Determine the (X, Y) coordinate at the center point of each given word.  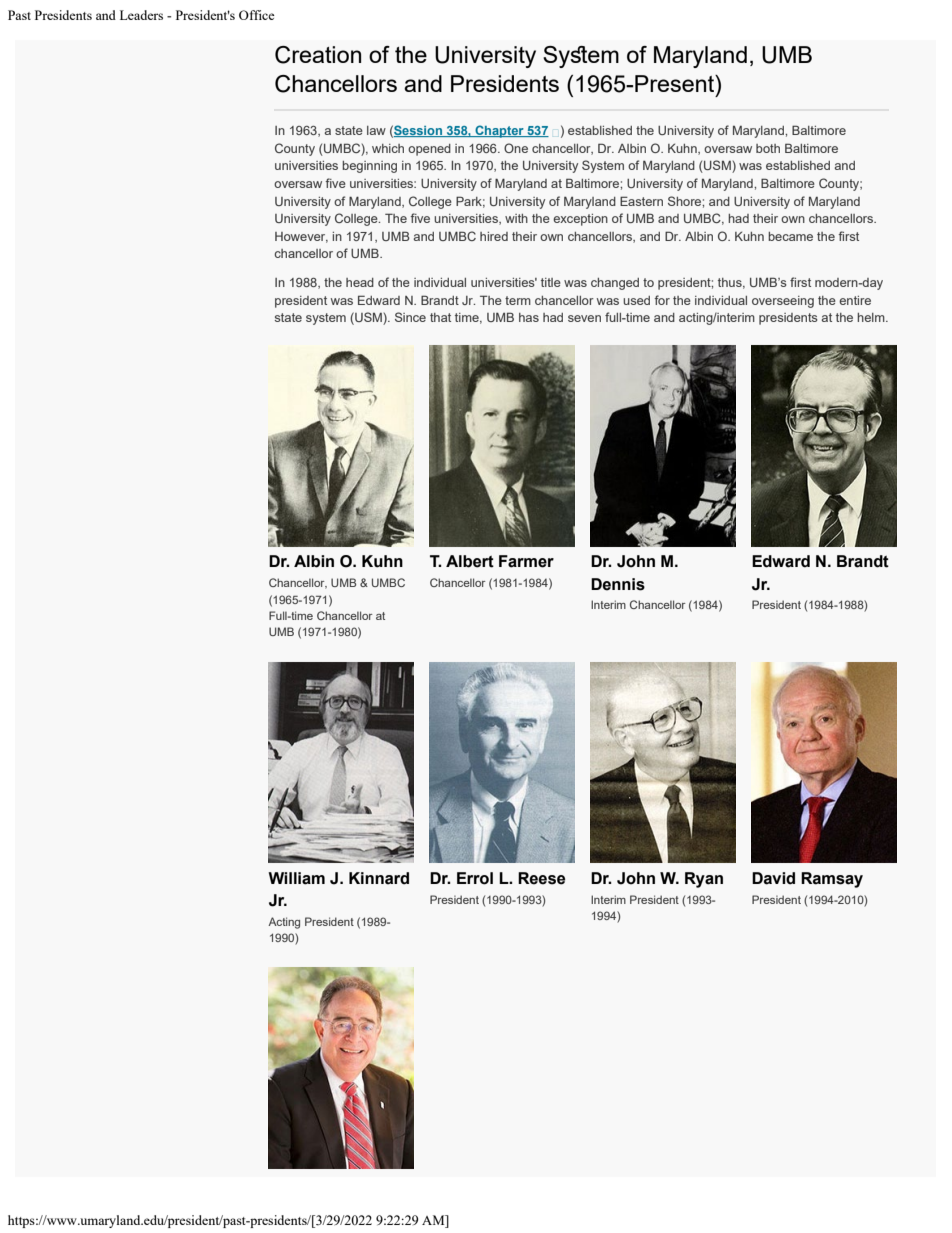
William (296, 878)
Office (257, 15)
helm (872, 317)
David (773, 878)
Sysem (581, 57)
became (790, 236)
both (768, 148)
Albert (470, 561)
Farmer (526, 561)
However (301, 237)
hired (494, 236)
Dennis (618, 584)
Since (410, 317)
